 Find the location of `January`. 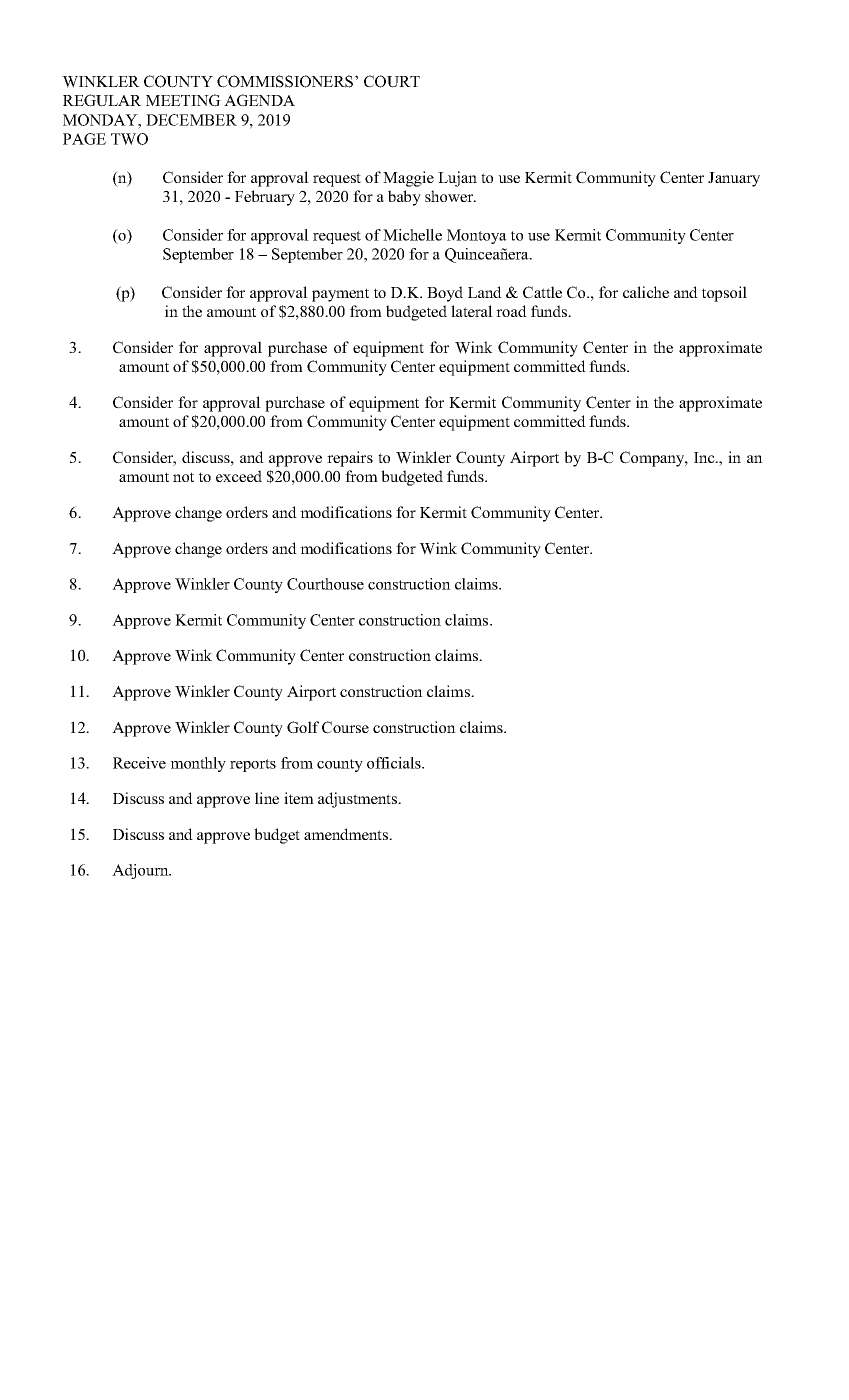

January is located at coordinates (734, 179).
